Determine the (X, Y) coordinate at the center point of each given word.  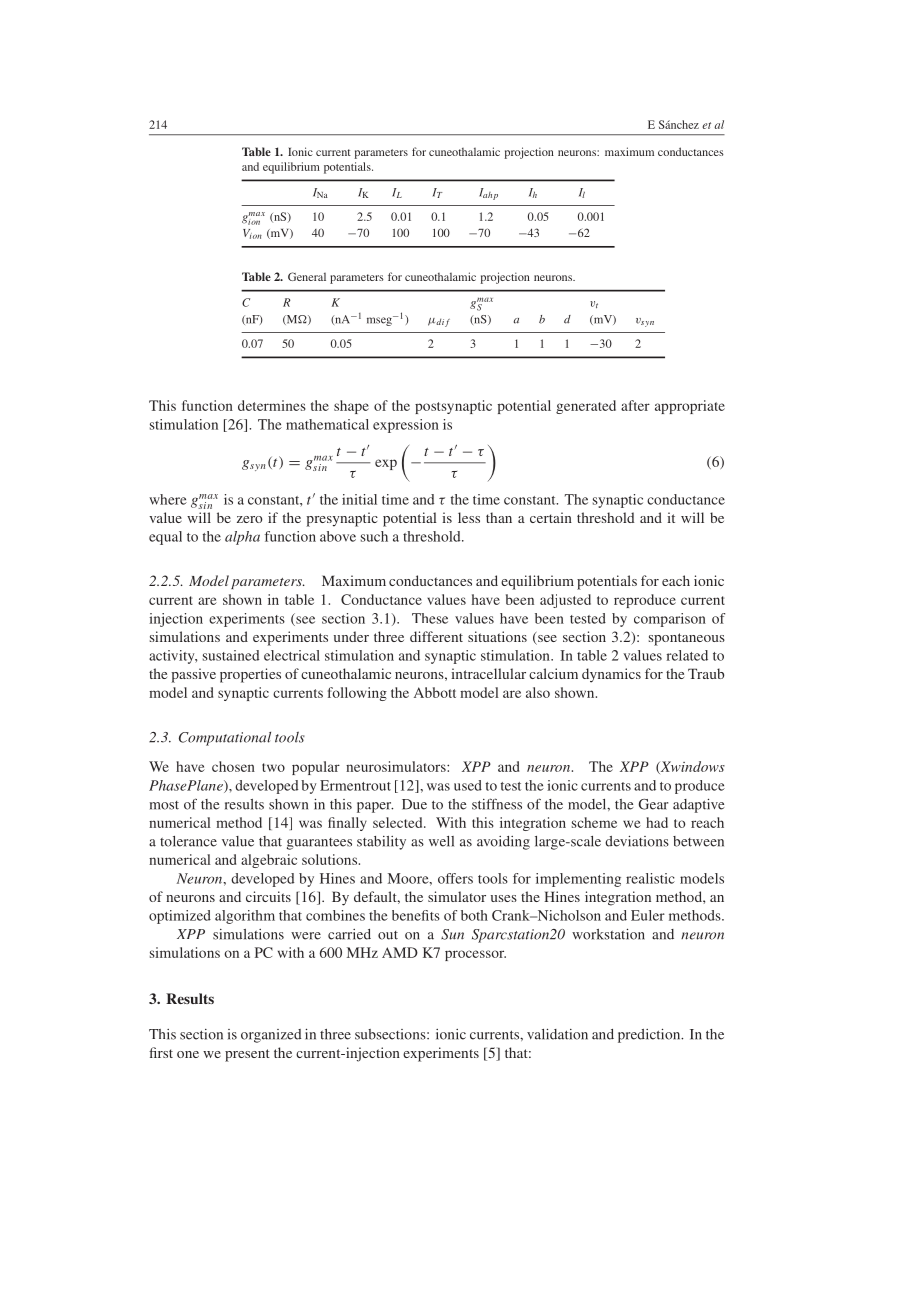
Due (414, 804)
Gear (654, 804)
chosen (233, 766)
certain (551, 517)
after (635, 405)
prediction (650, 1036)
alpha (242, 538)
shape (351, 407)
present (247, 1055)
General (307, 276)
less (469, 517)
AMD (400, 952)
